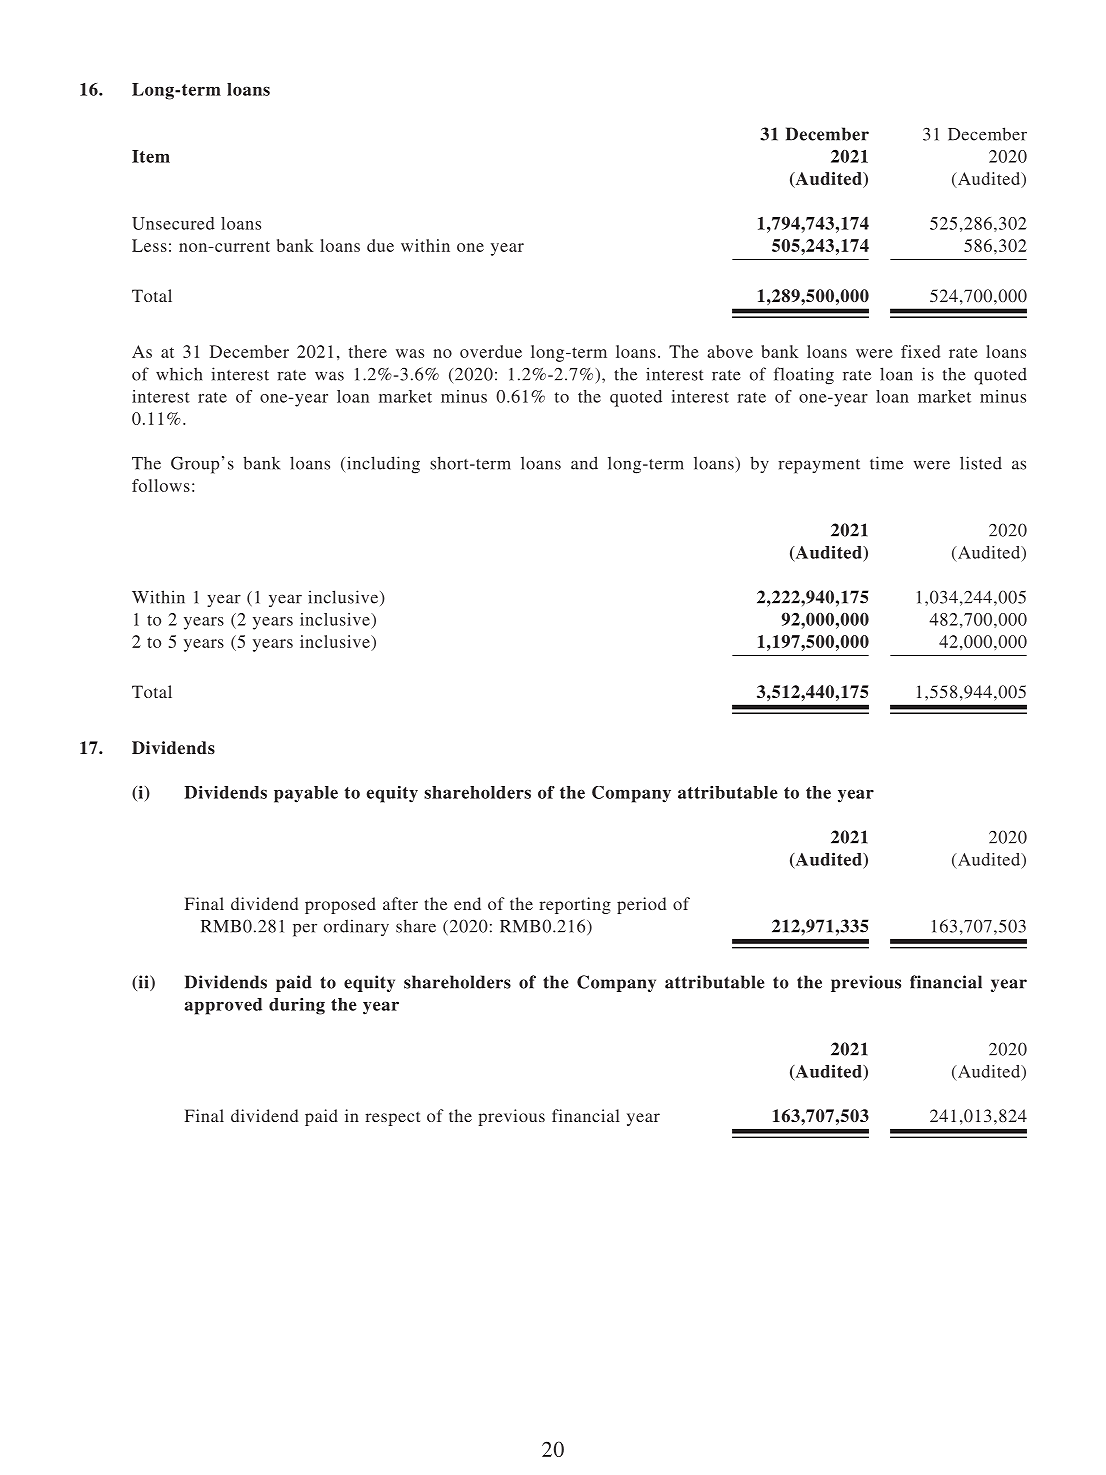 Image resolution: width=1106 pixels, height=1475 pixels. I want to click on Unsecured, so click(173, 223).
